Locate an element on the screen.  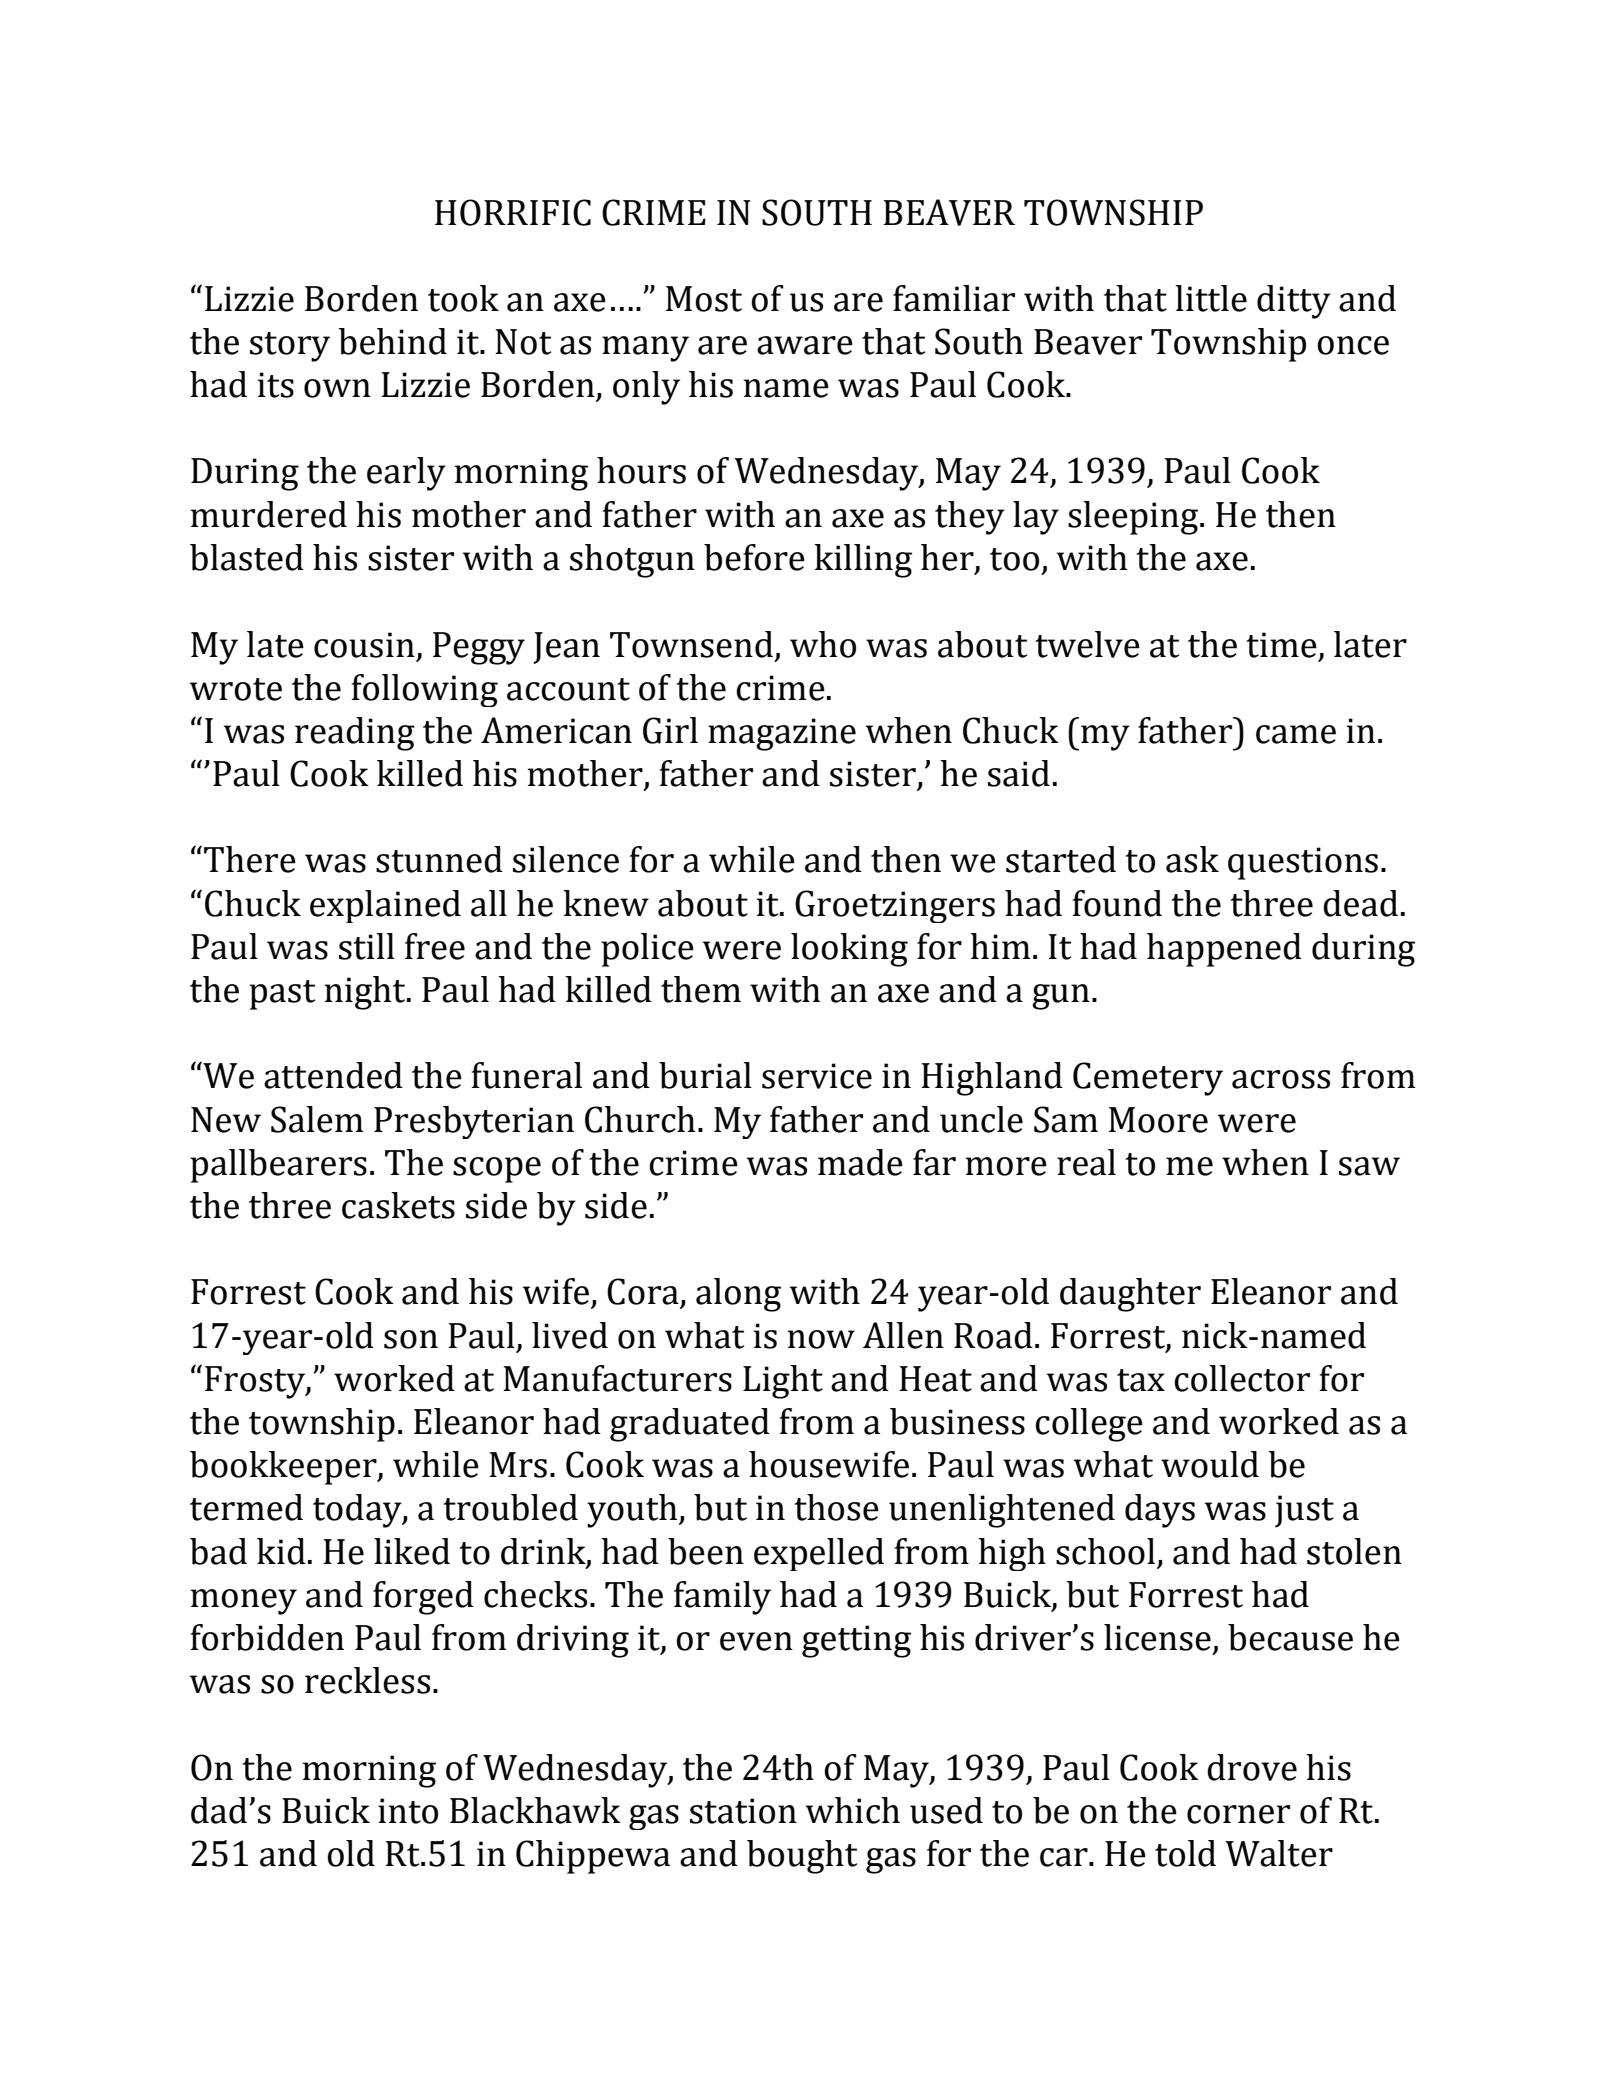
behind is located at coordinates (392, 341).
